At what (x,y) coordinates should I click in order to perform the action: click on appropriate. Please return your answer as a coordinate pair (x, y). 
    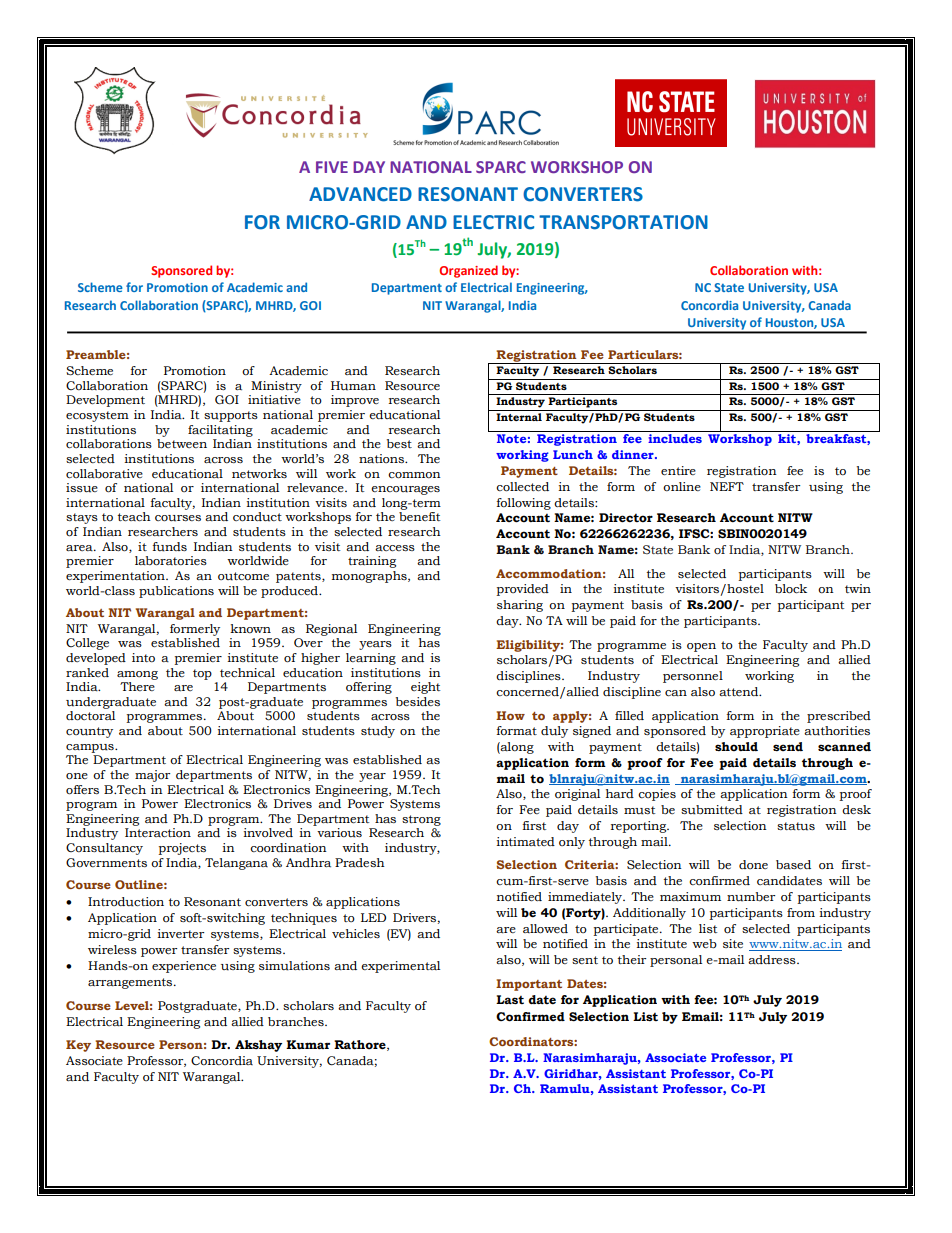
    Looking at the image, I should click on (765, 732).
